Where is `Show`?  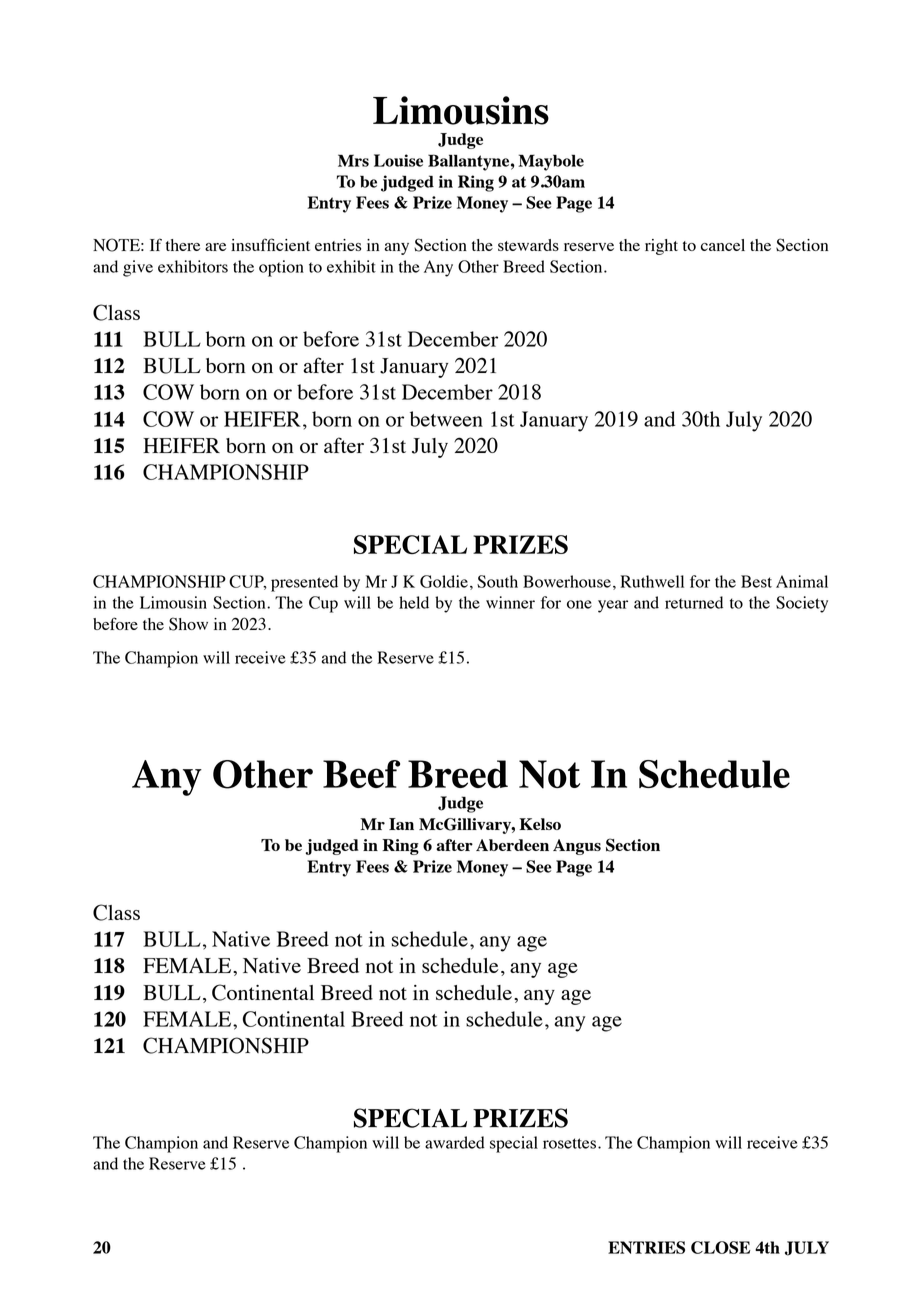
Show is located at coordinates (188, 624).
